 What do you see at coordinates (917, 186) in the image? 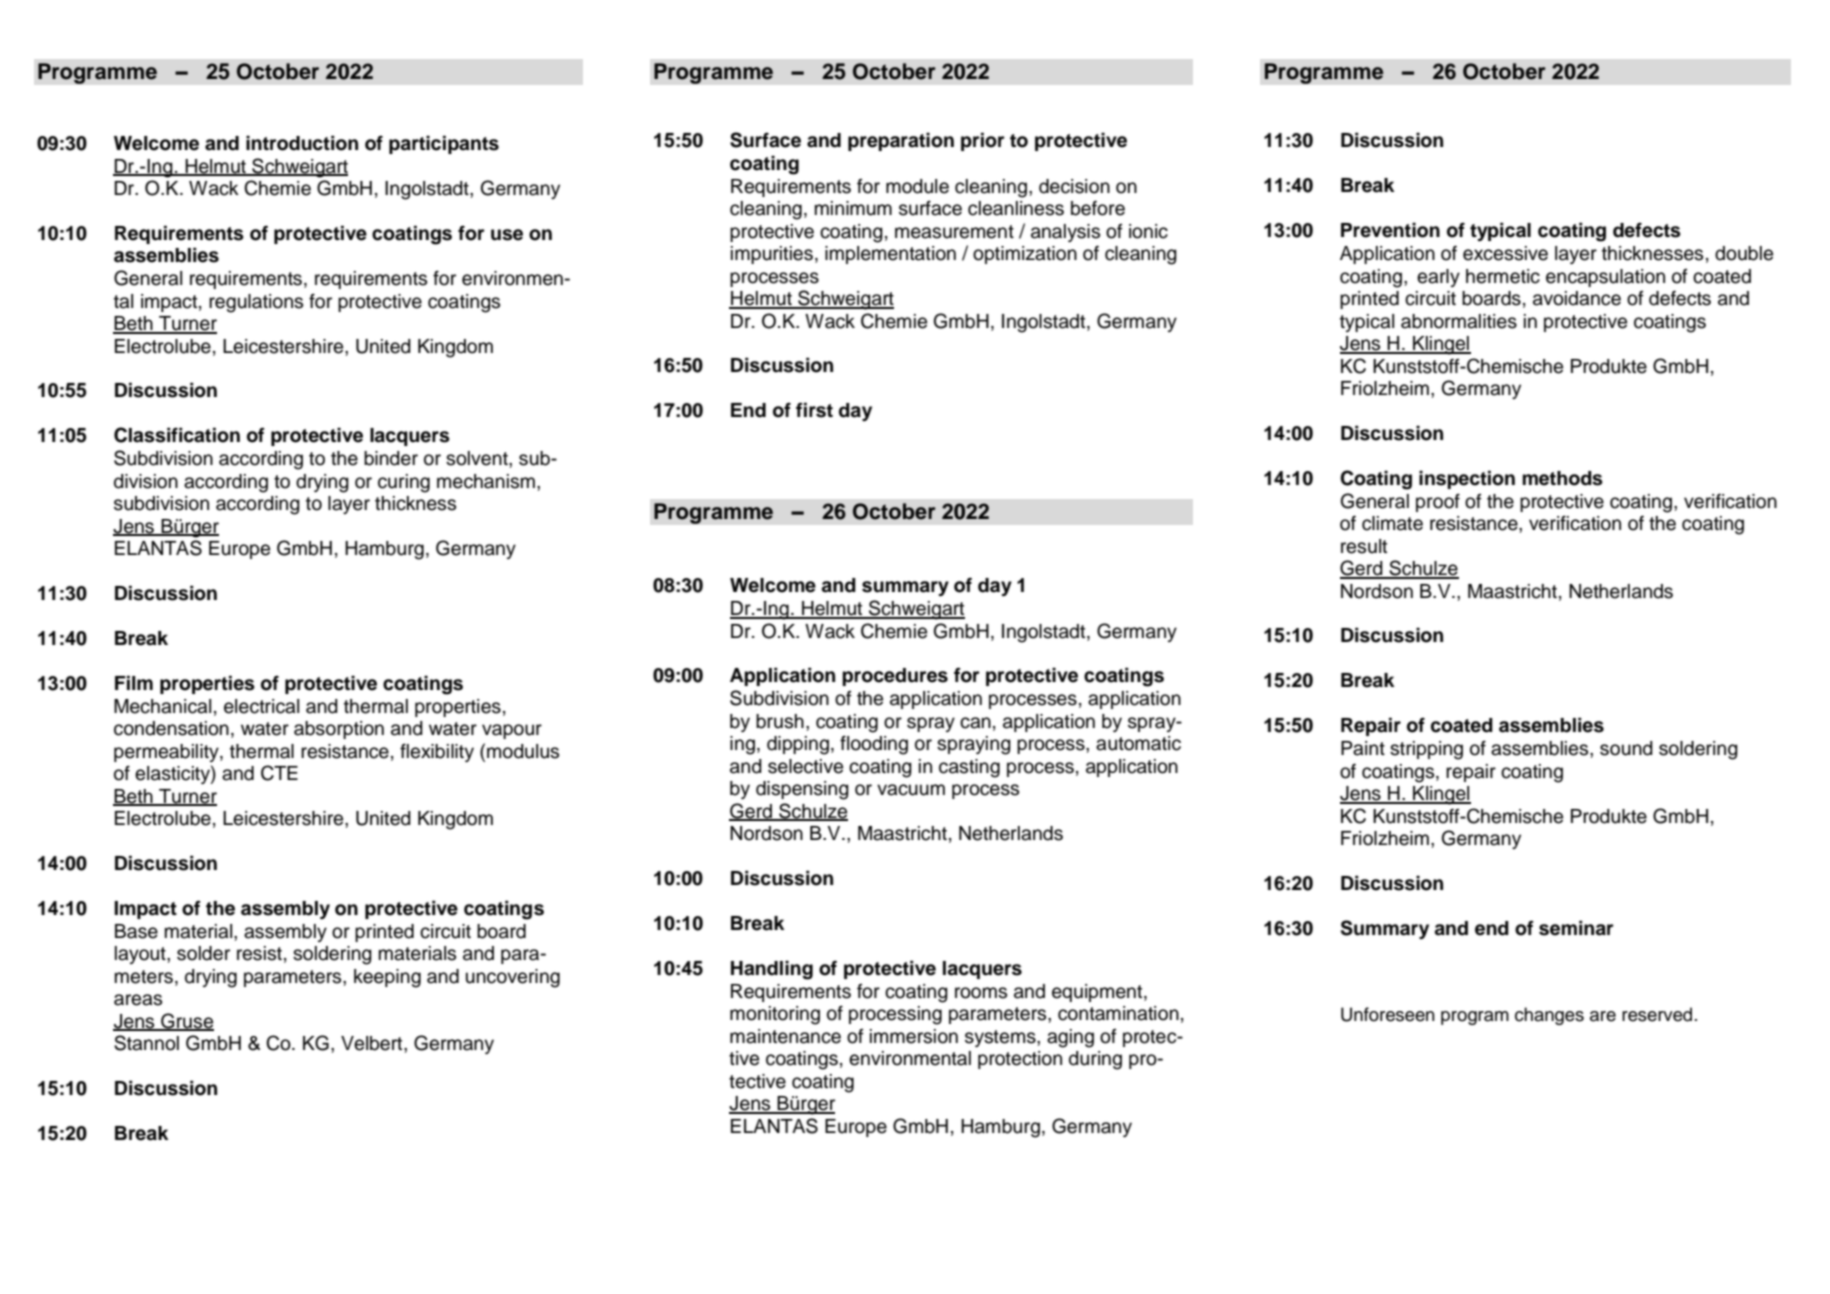
I see `module` at bounding box center [917, 186].
